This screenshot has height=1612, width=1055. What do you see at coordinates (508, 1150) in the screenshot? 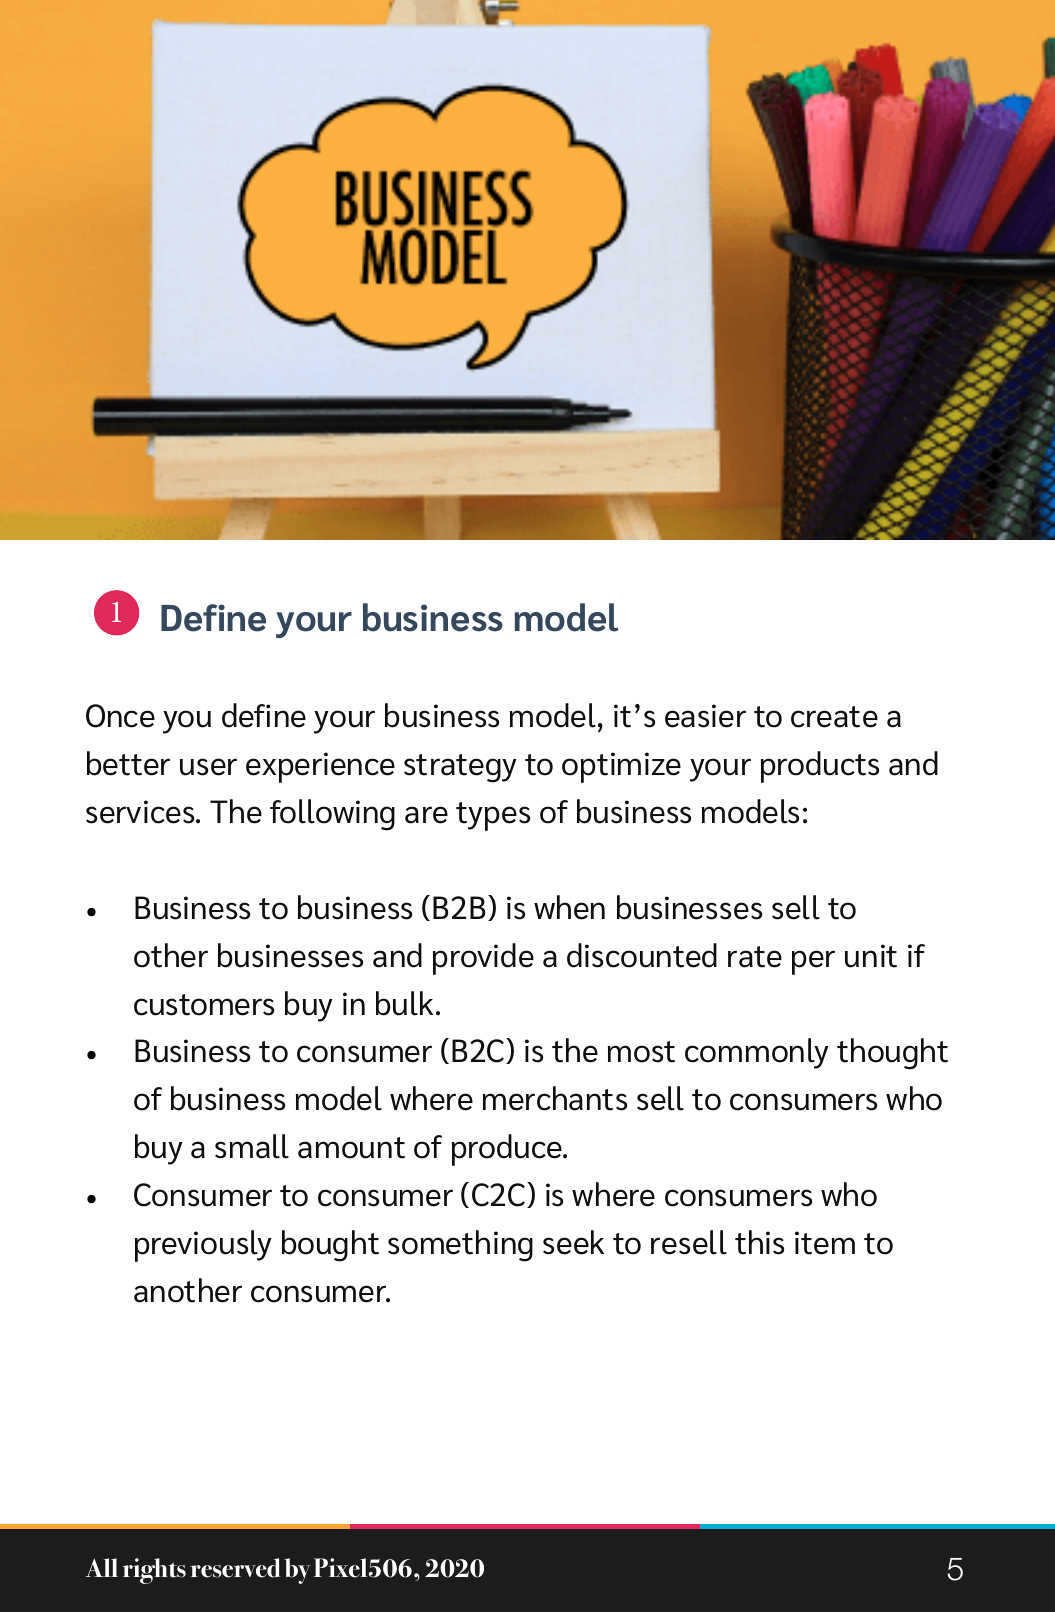
I see `produce` at bounding box center [508, 1150].
